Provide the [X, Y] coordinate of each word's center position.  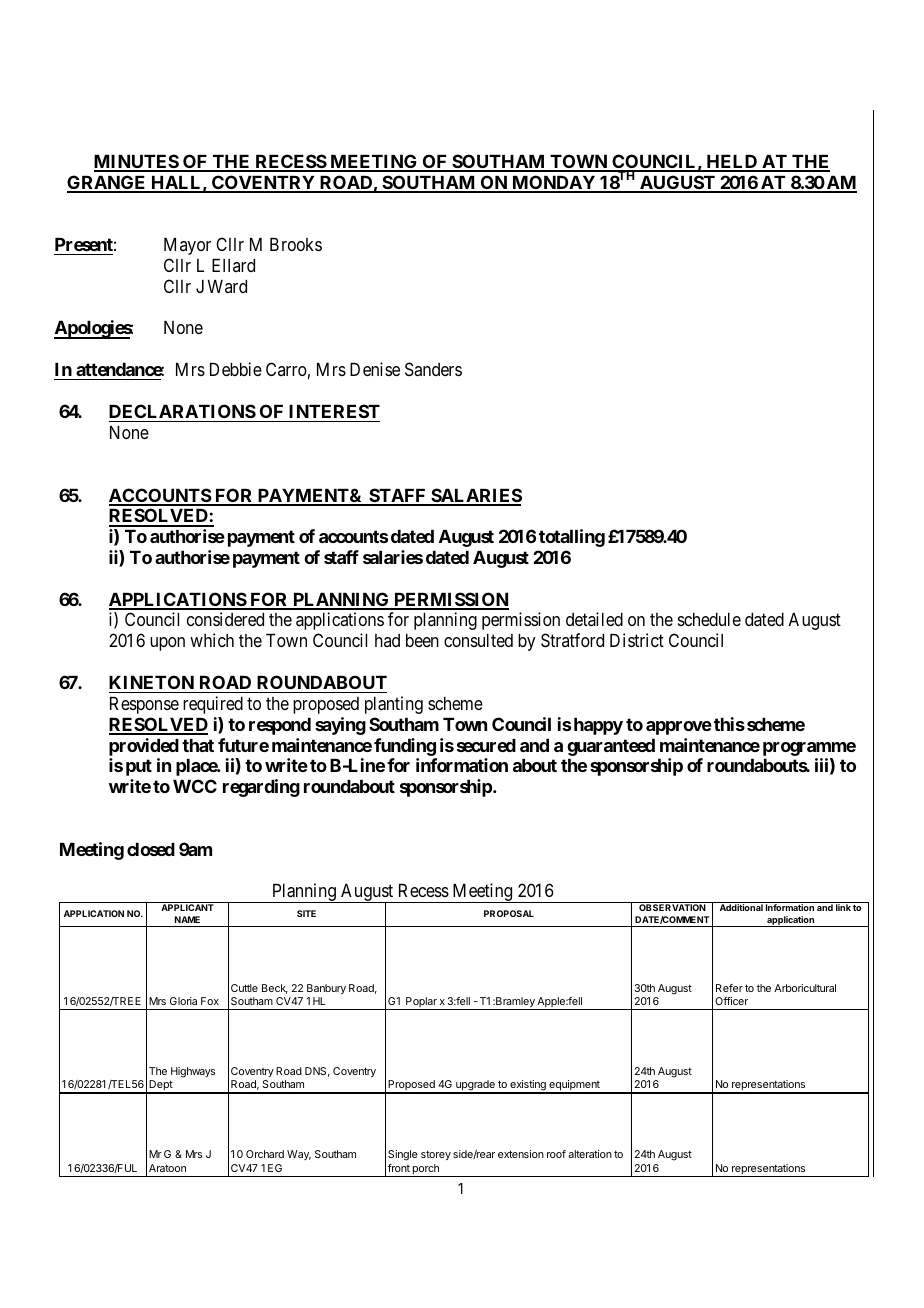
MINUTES [137, 162]
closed [151, 849]
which [212, 640]
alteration [590, 1154]
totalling [572, 538]
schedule [709, 619]
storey [436, 1155]
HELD [732, 163]
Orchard [265, 1154]
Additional [741, 907]
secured [486, 745]
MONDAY [554, 183]
